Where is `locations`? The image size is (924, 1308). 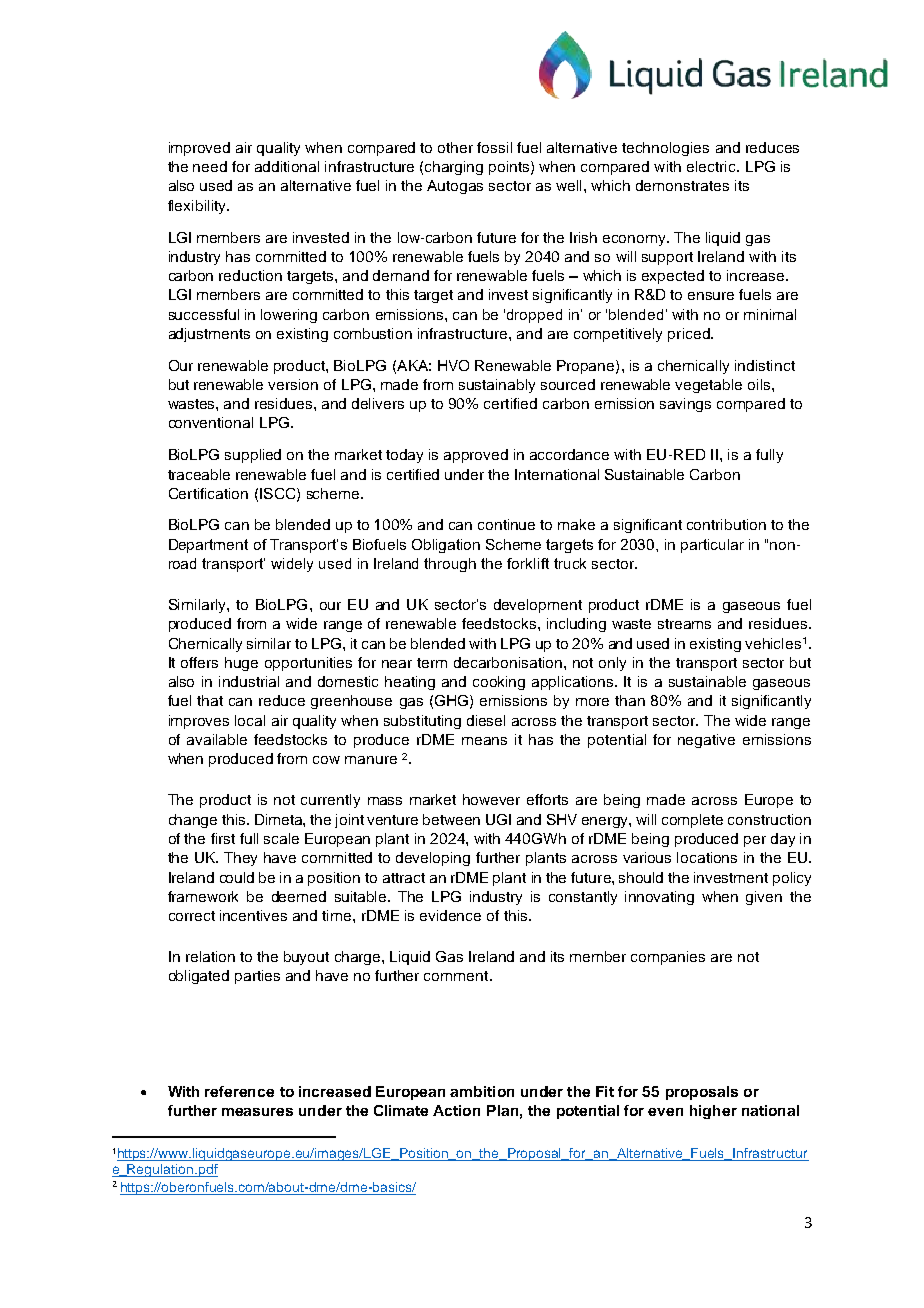 locations is located at coordinates (707, 857).
